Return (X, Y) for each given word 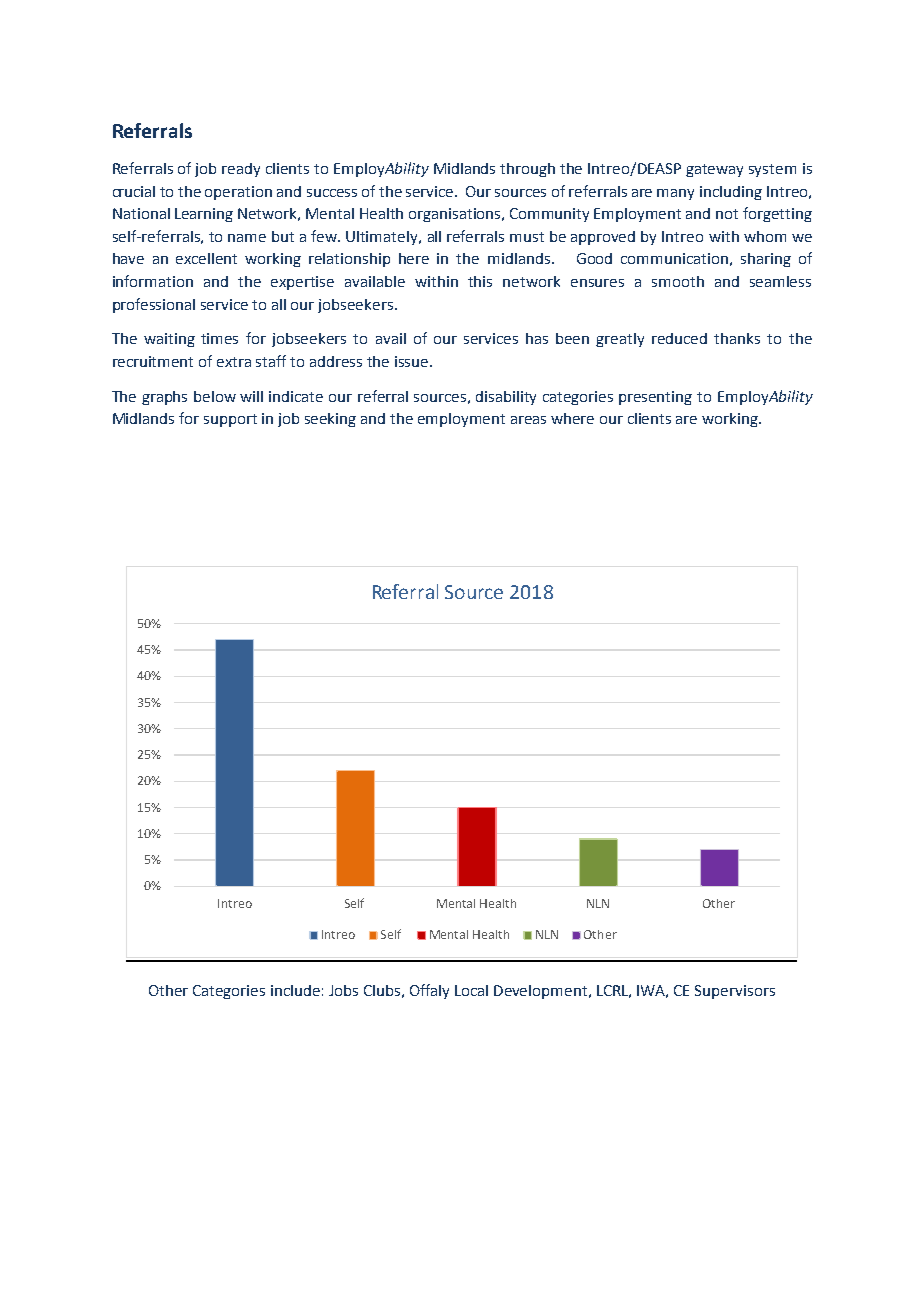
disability (506, 398)
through (527, 170)
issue (413, 361)
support (230, 420)
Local (471, 990)
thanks (737, 338)
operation (238, 193)
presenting (655, 398)
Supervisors (735, 992)
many (675, 194)
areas (528, 420)
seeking (330, 420)
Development (540, 992)
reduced (679, 338)
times (219, 338)
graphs (164, 398)
